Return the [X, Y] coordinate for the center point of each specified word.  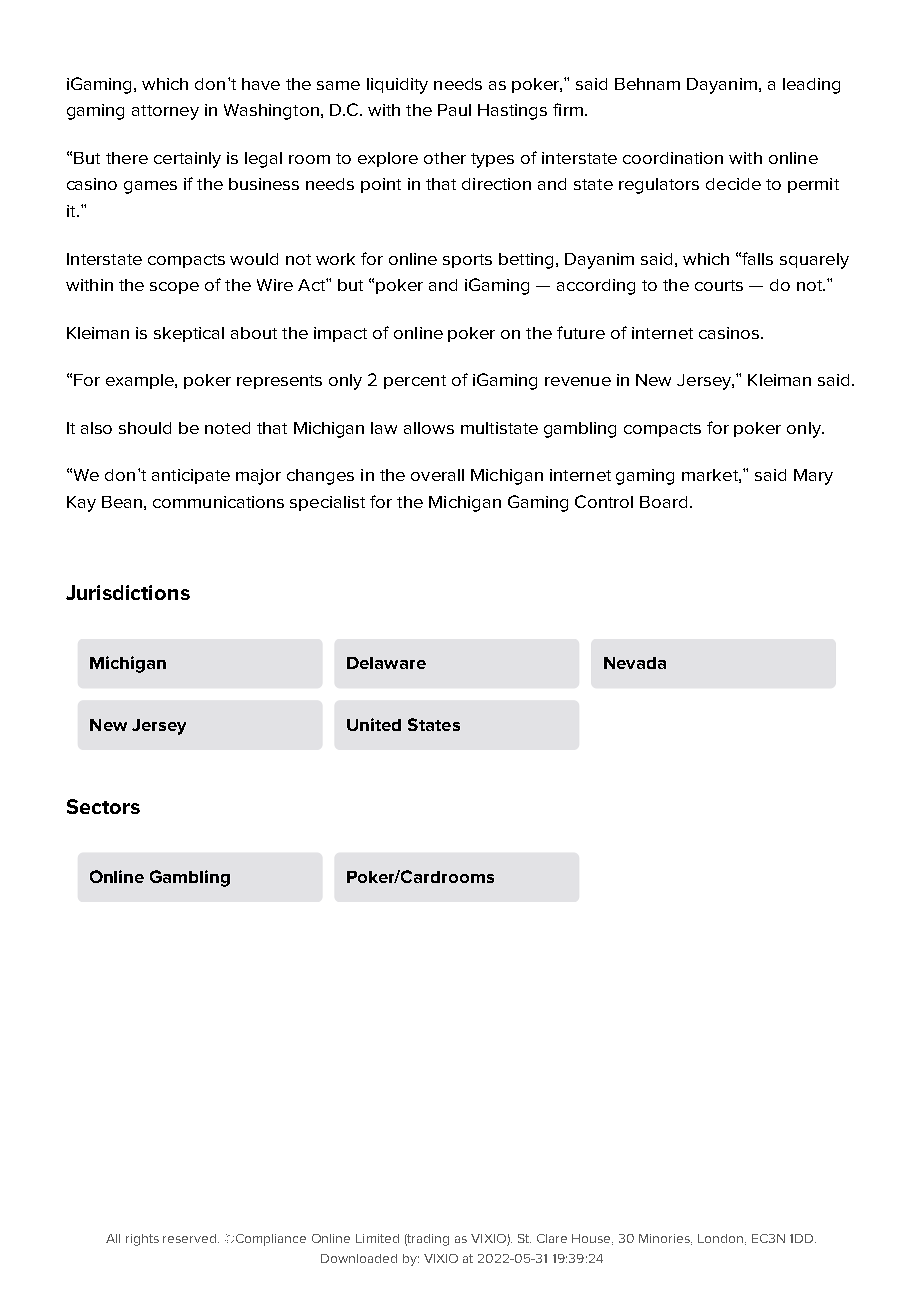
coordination [673, 158]
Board [663, 502]
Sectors [103, 806]
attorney [165, 112]
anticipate [191, 476]
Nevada [635, 663]
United [374, 724]
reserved [191, 1238]
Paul [454, 110]
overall [437, 475]
